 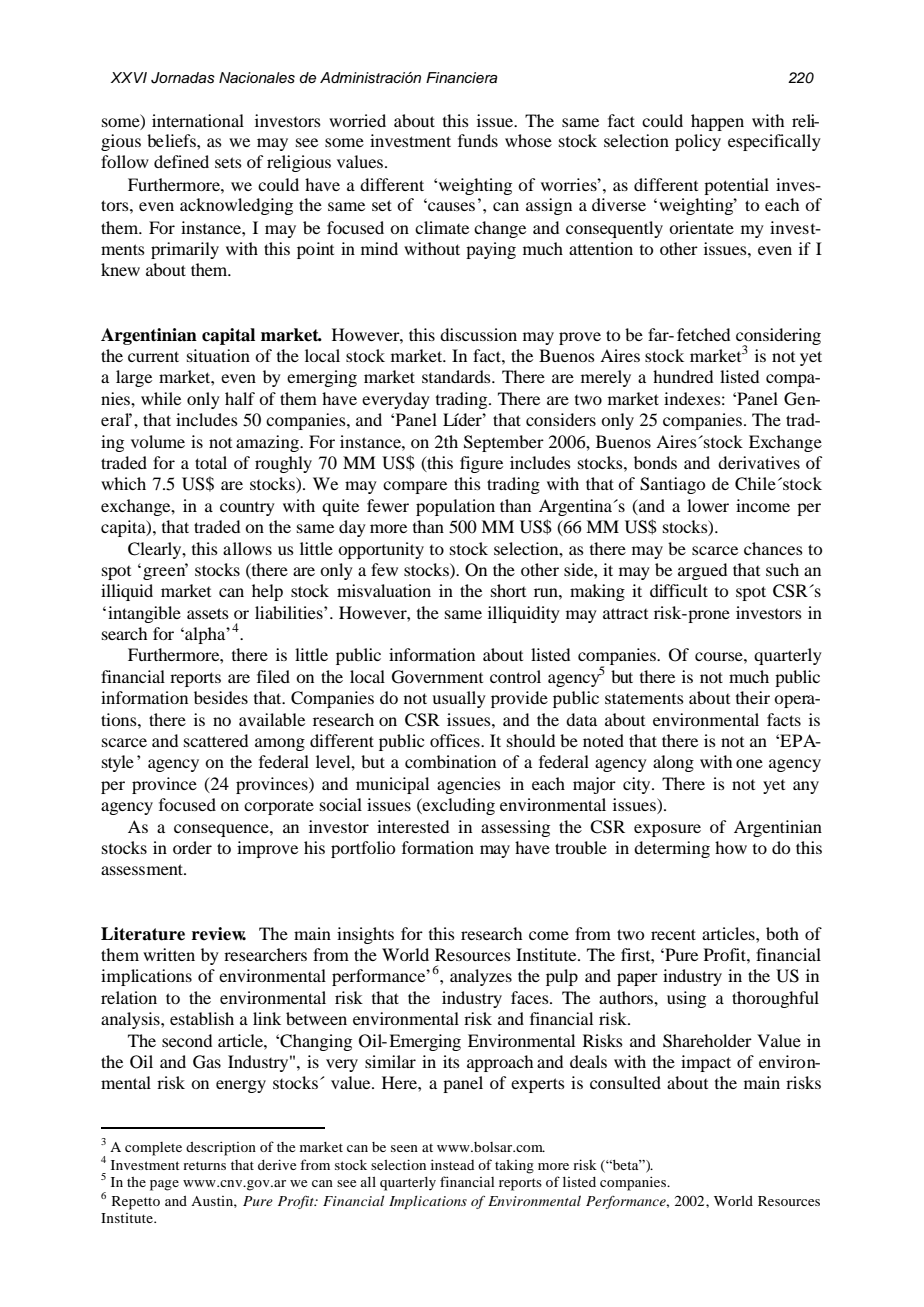 I want to click on intangible, so click(x=144, y=614).
